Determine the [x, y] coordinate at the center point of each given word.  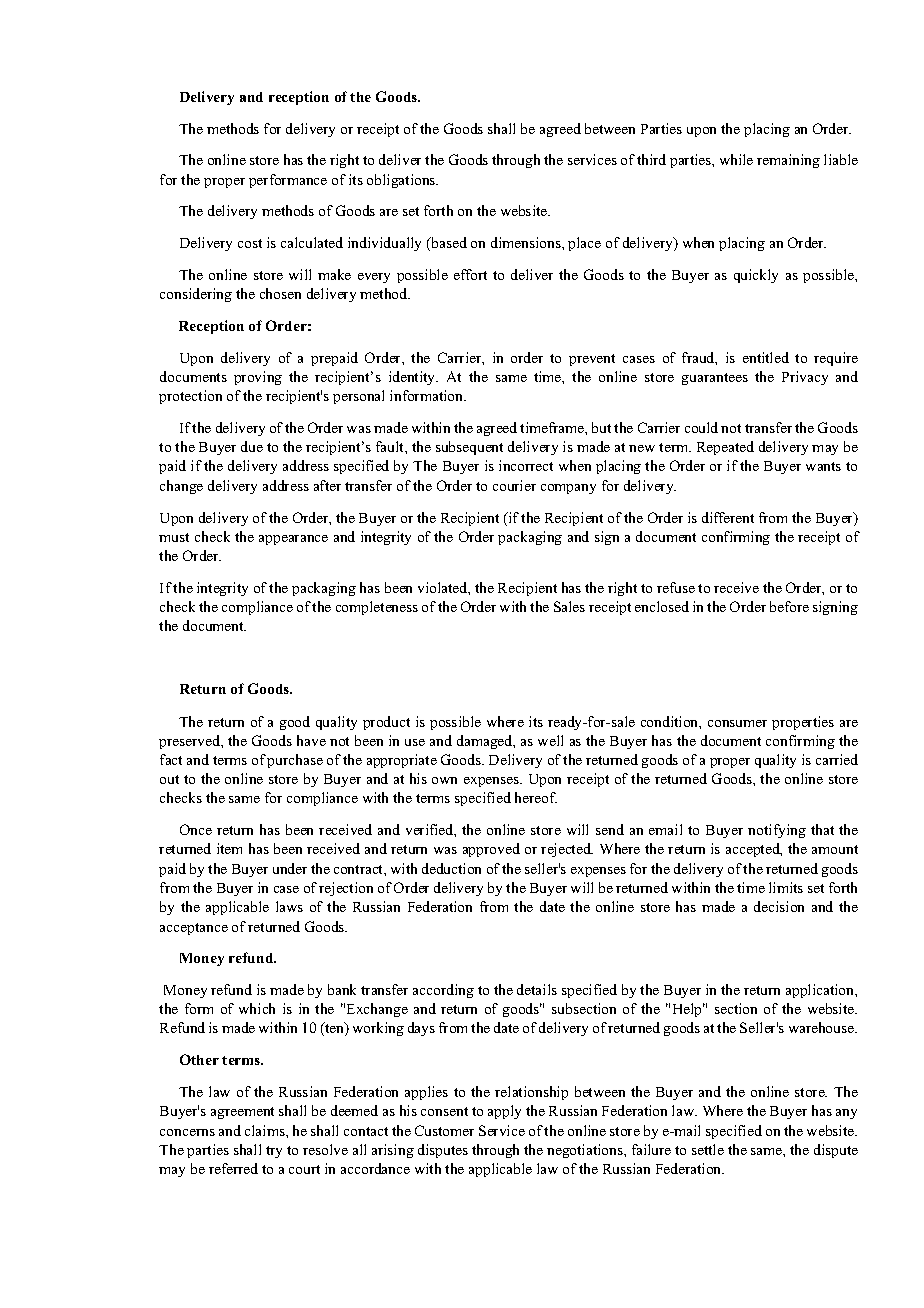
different [728, 517]
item [229, 848]
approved [491, 850]
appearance [293, 540]
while [736, 159]
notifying [777, 831]
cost [250, 243]
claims [266, 1130]
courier [514, 485]
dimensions [527, 242]
